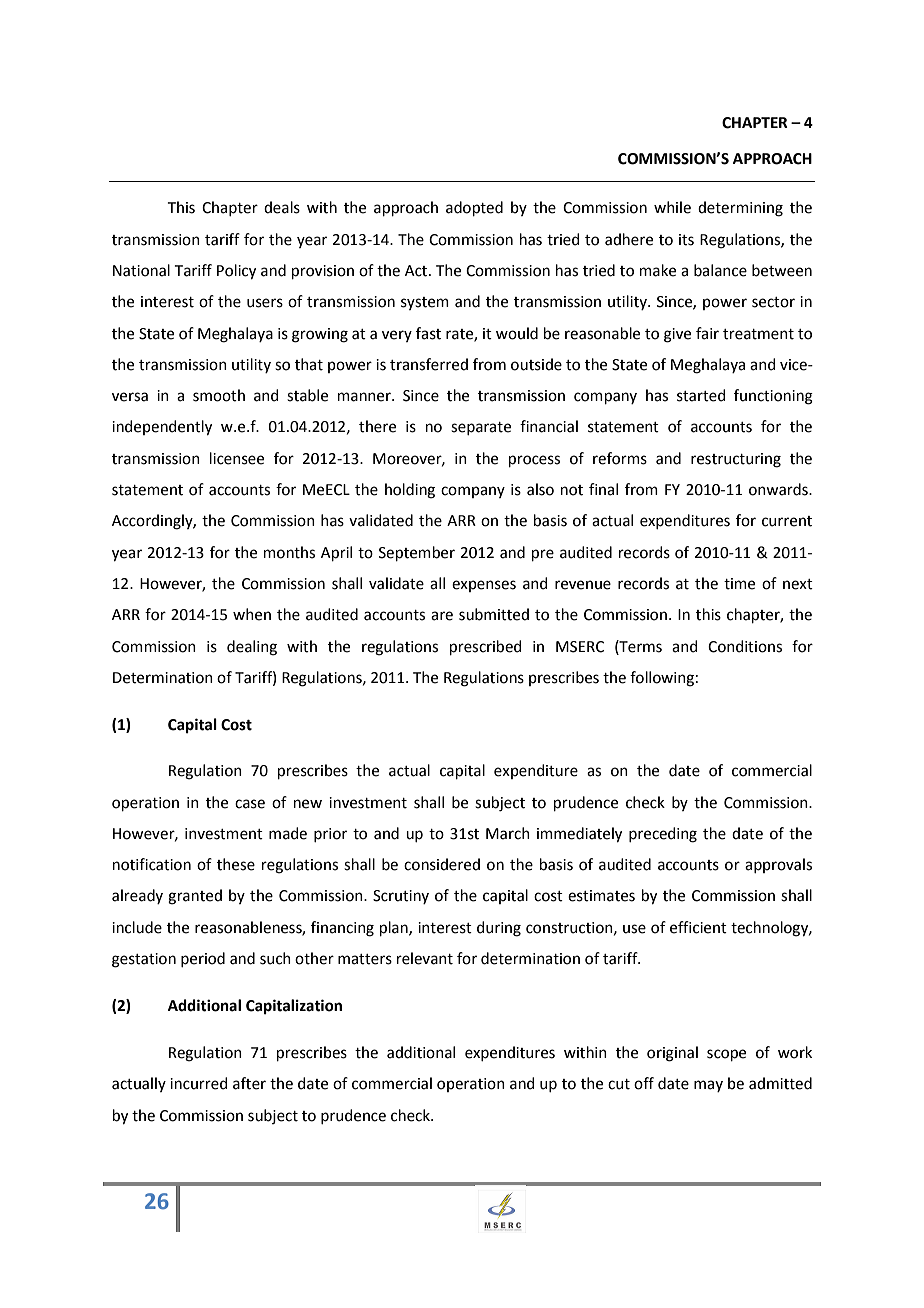  Describe the element at coordinates (252, 648) in the screenshot. I see `dealing` at that location.
